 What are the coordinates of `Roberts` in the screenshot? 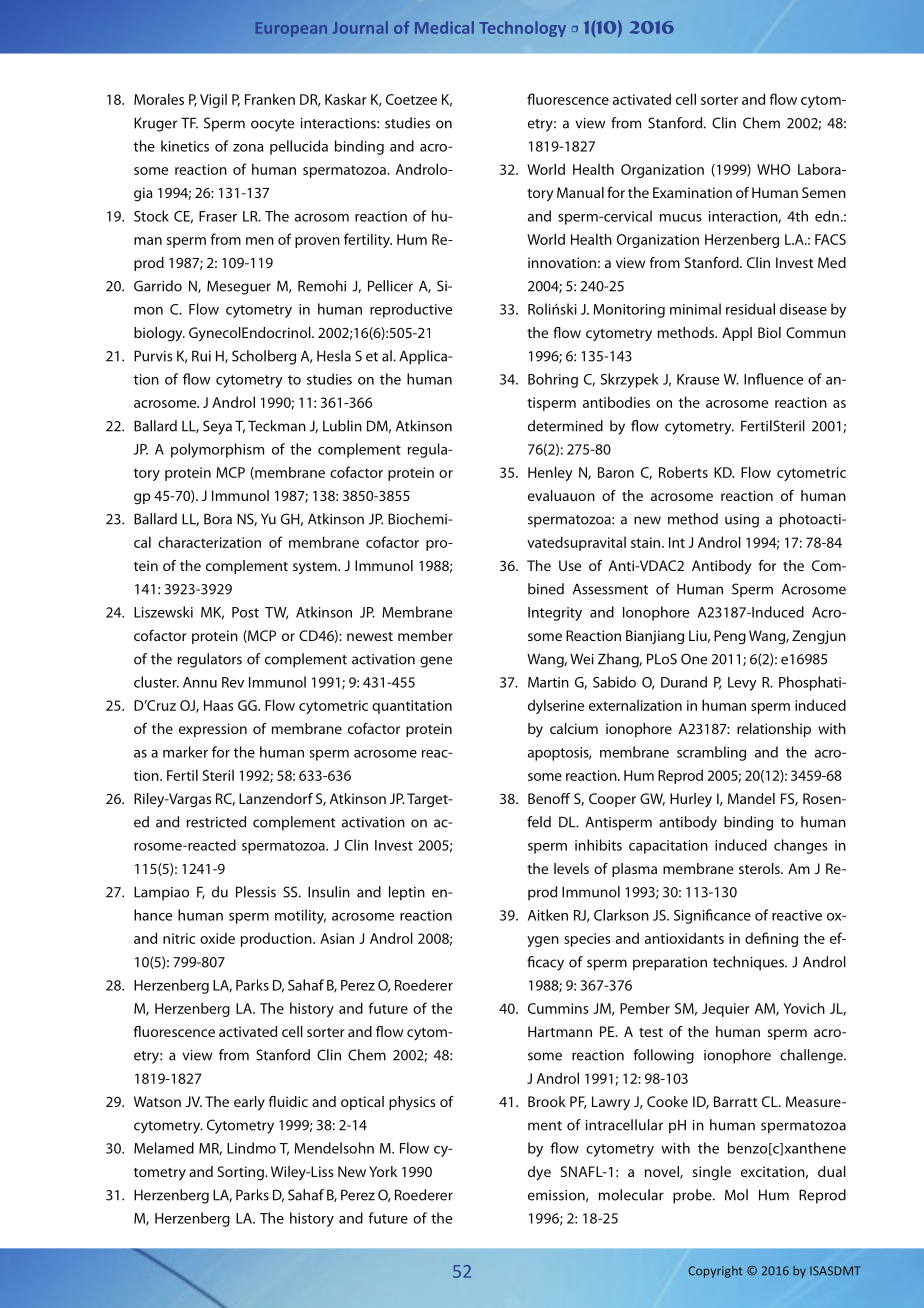 It's located at (683, 472).
